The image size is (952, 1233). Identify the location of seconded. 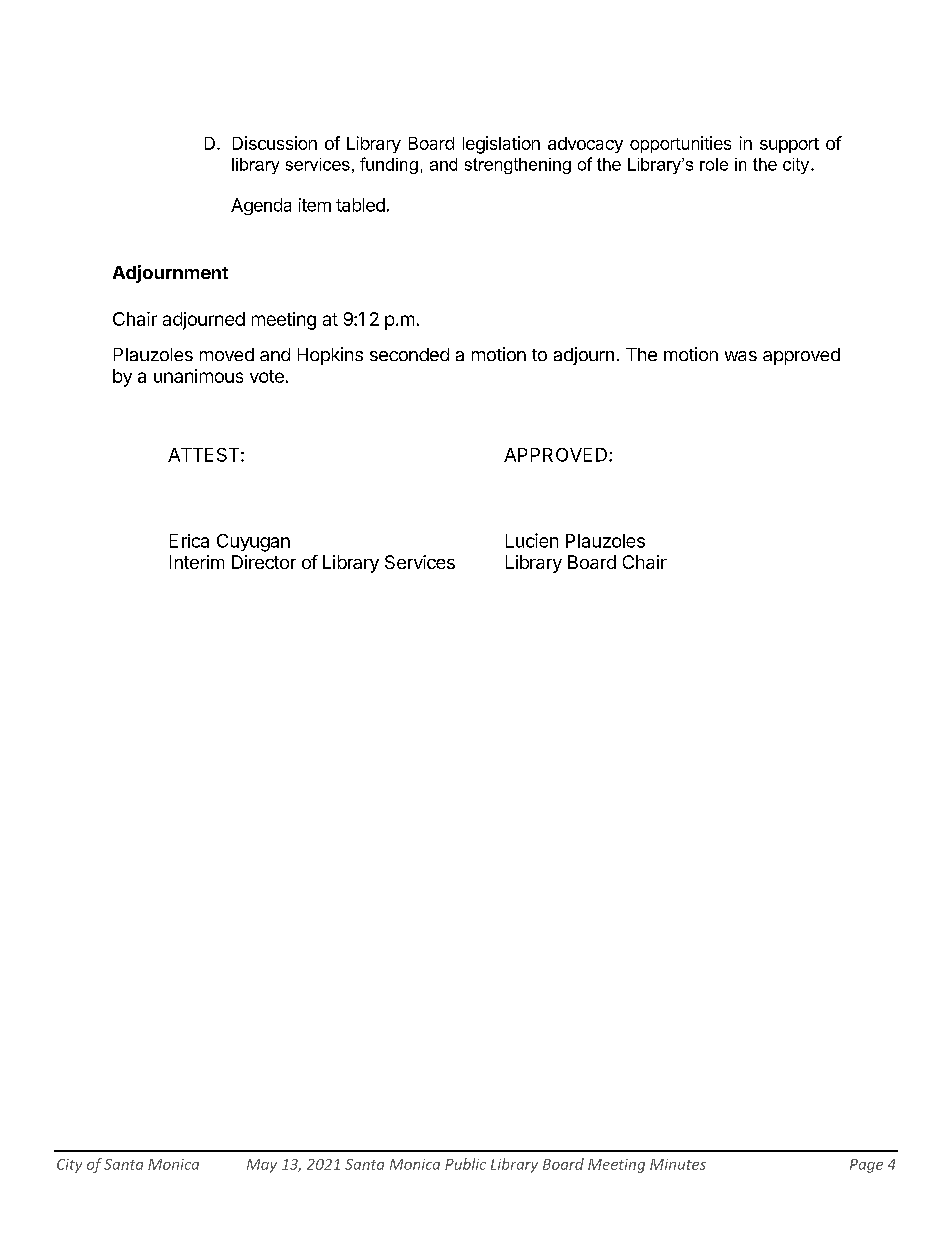
(409, 354).
